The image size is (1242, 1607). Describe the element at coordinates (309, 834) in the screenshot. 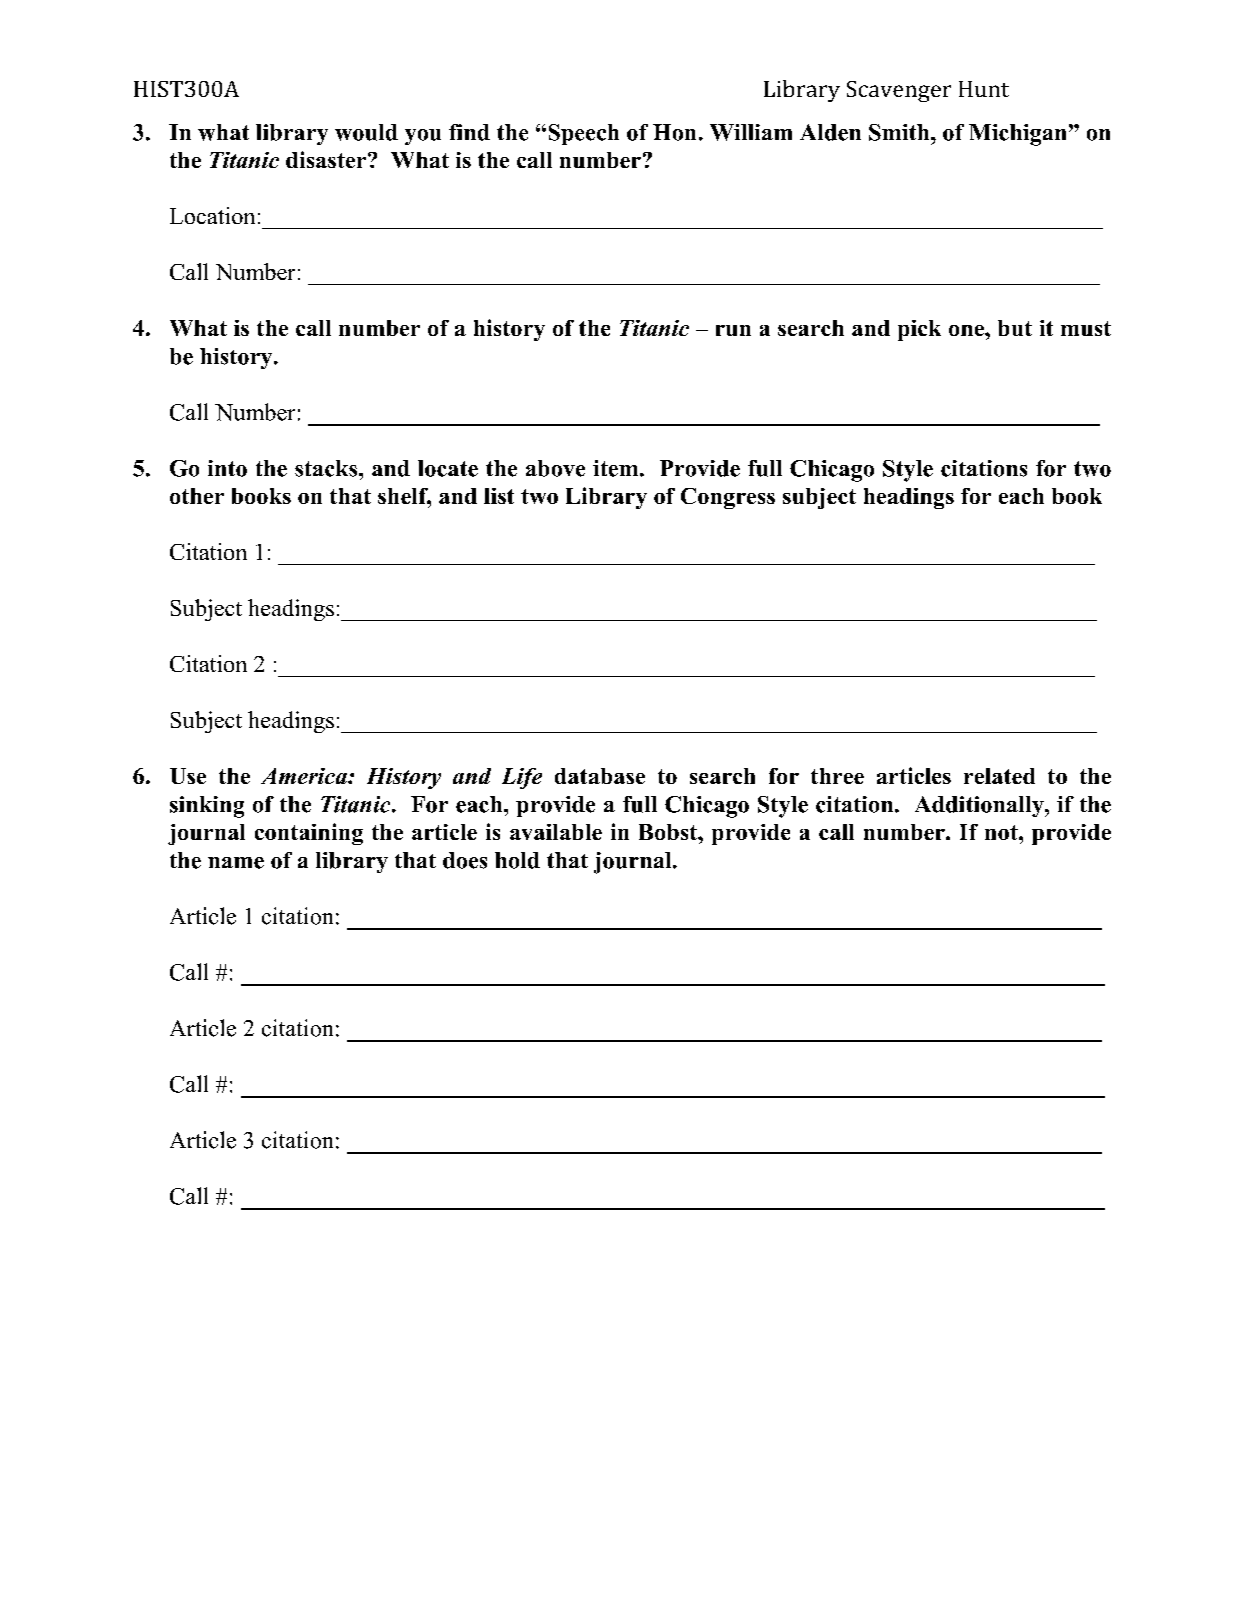

I see `containing` at that location.
